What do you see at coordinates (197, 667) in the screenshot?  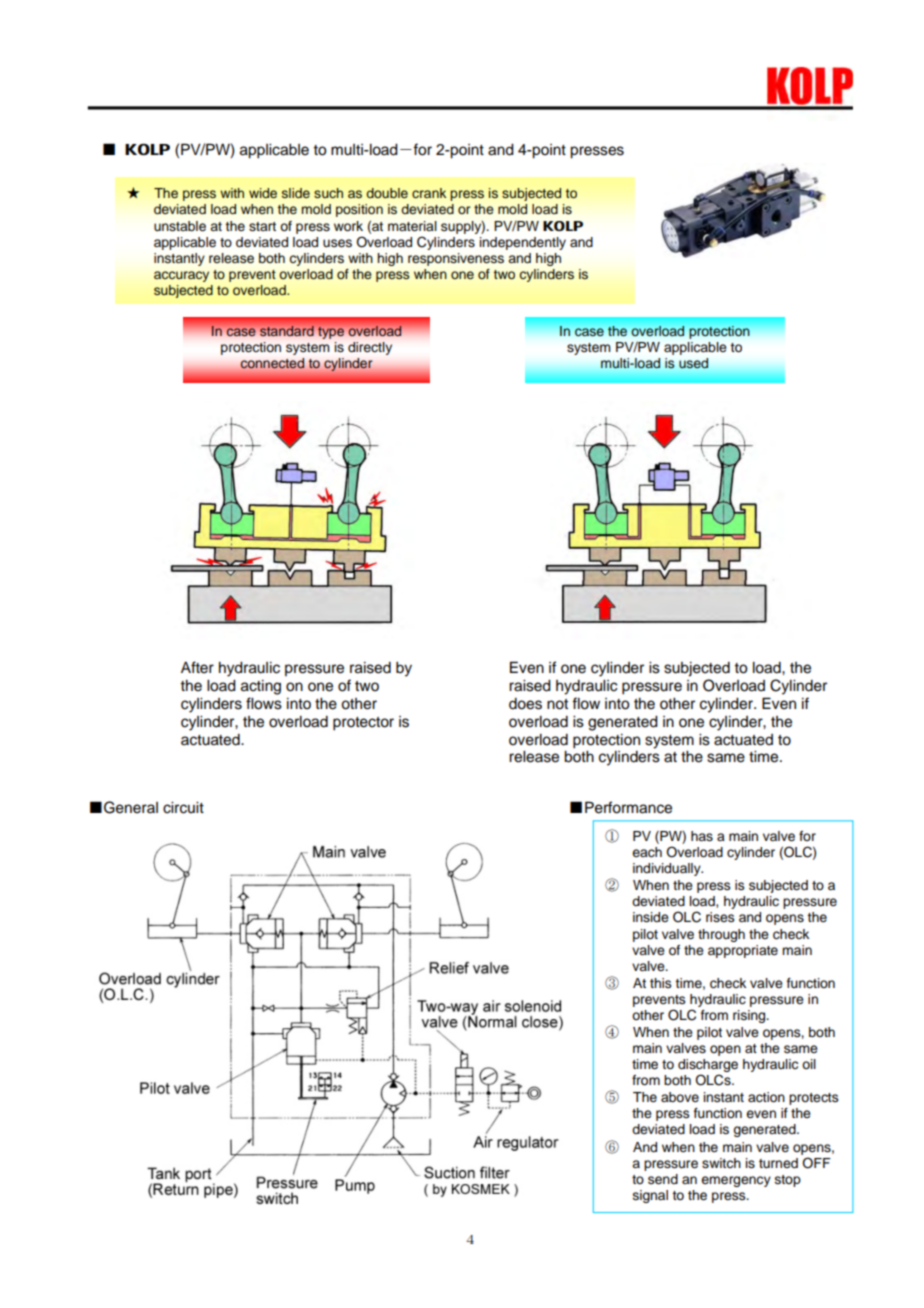 I see `After` at bounding box center [197, 667].
